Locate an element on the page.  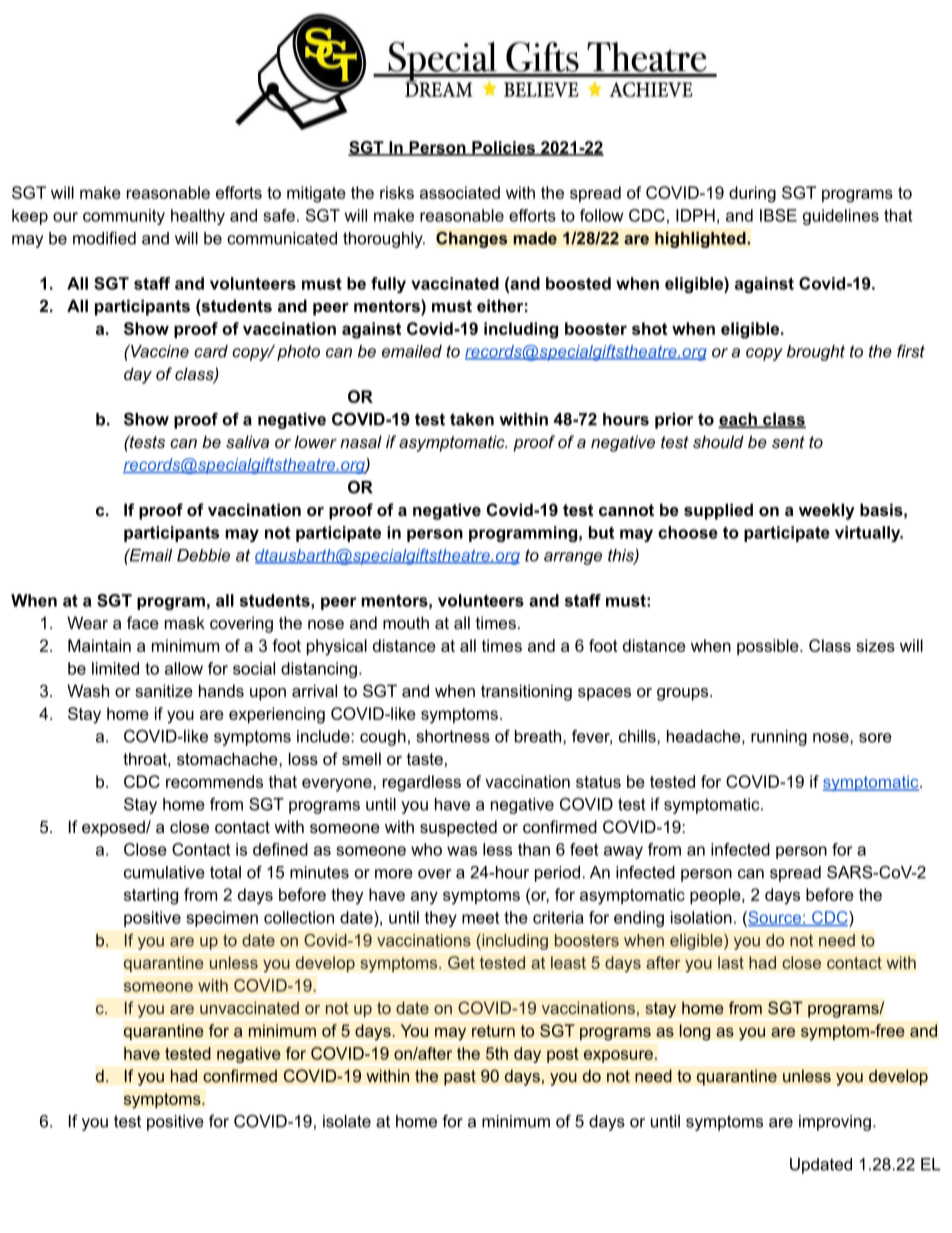
during is located at coordinates (752, 194).
